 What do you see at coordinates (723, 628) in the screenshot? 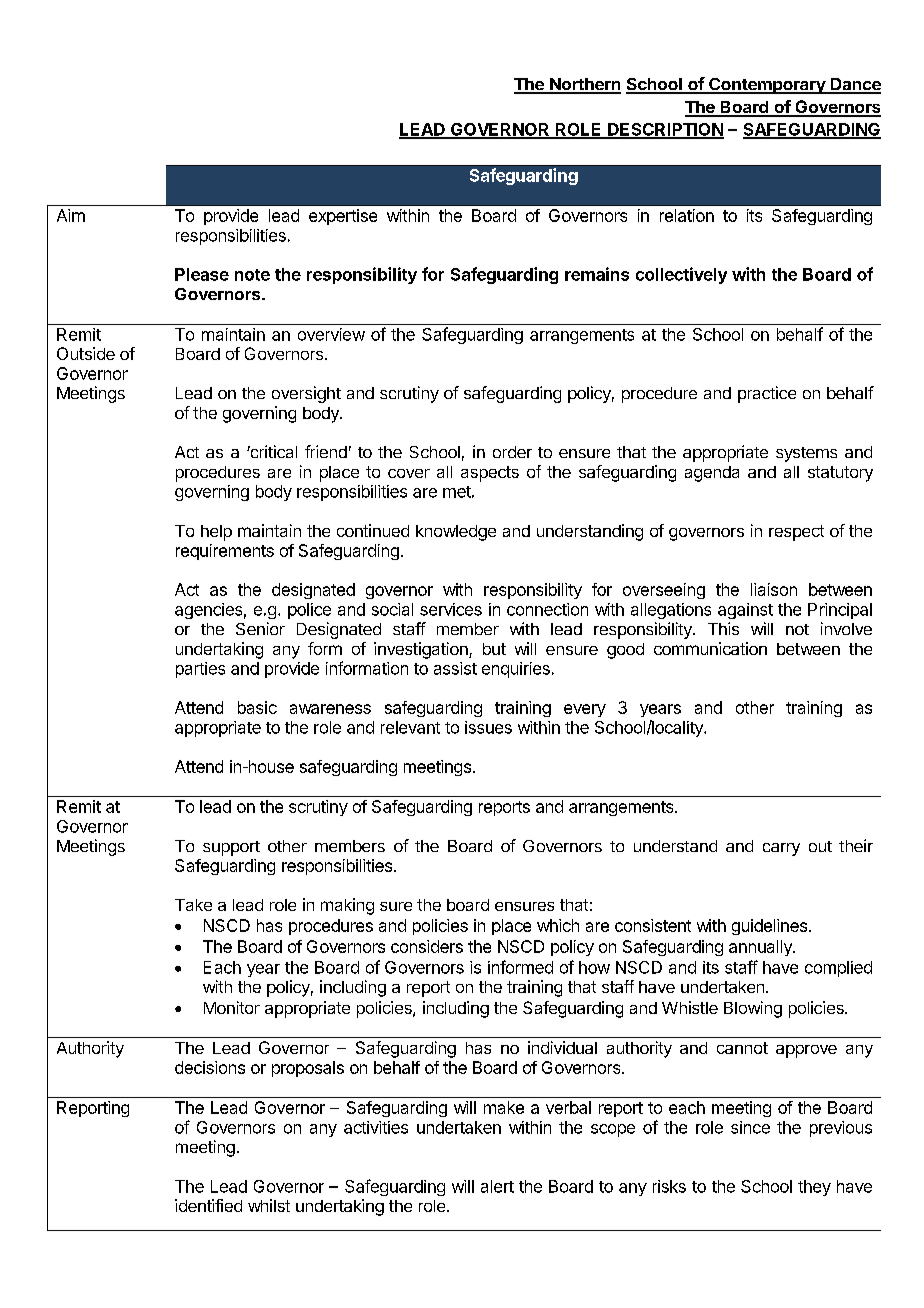
I see `This` at bounding box center [723, 628].
